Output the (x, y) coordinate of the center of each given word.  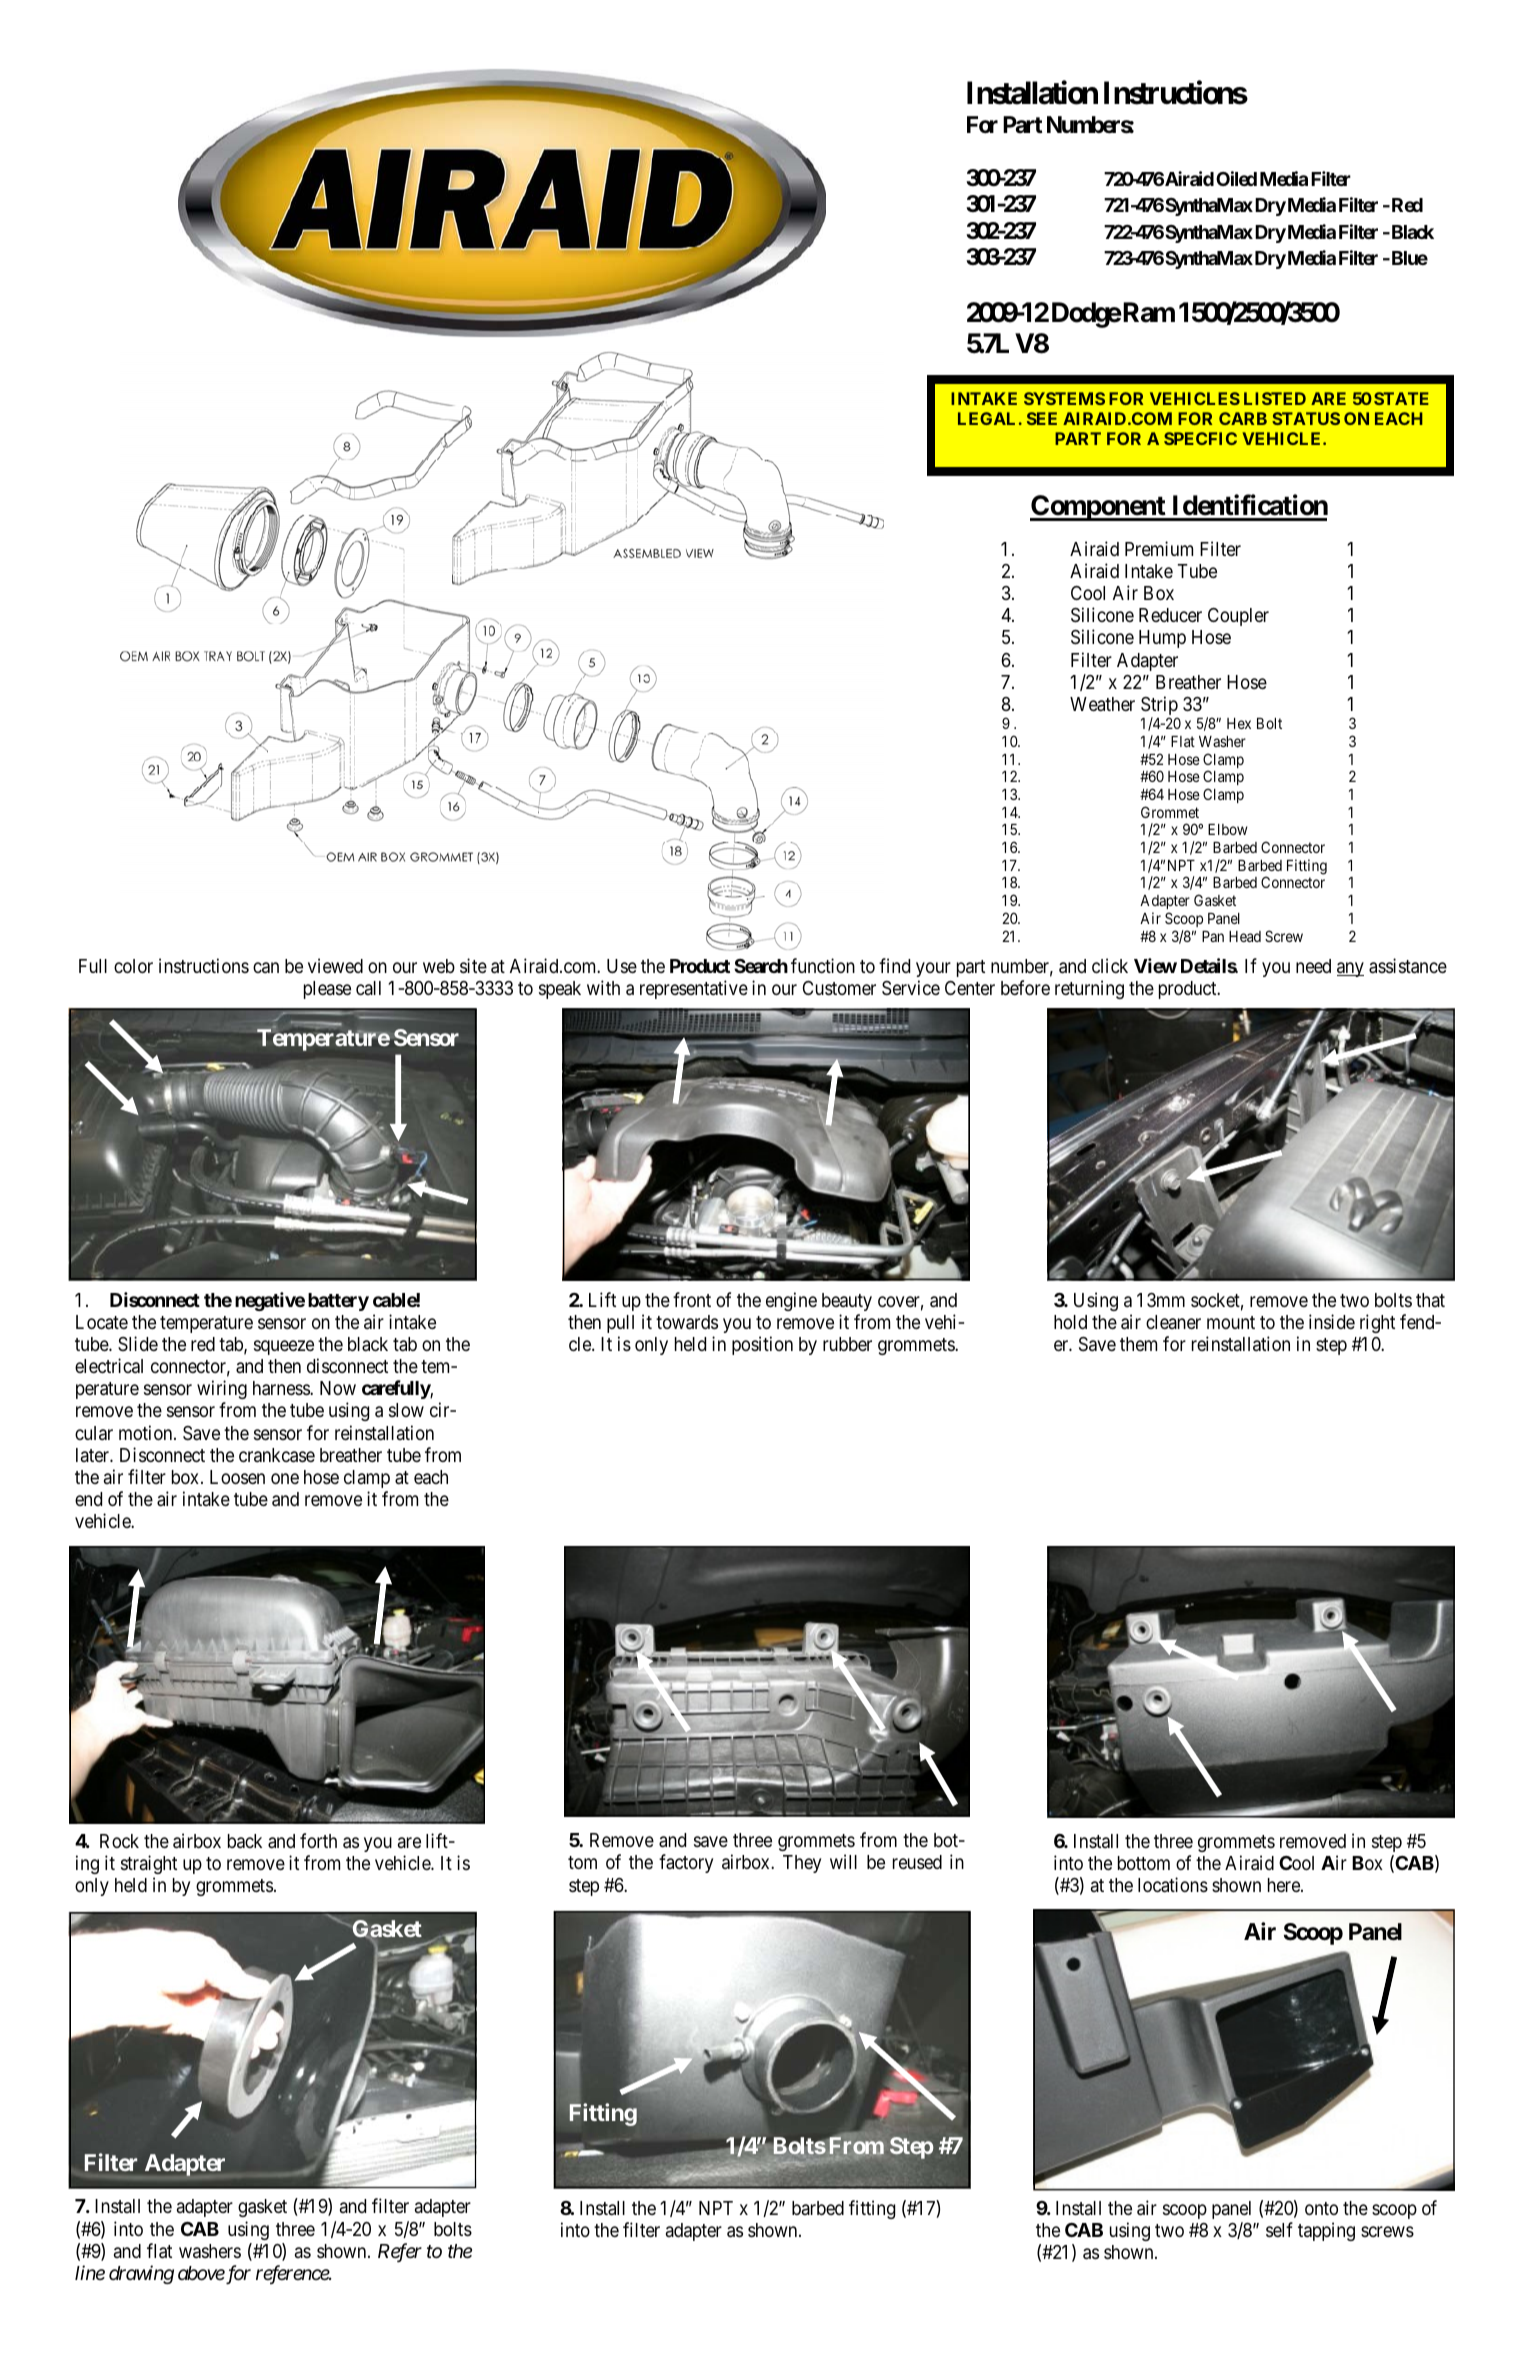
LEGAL (986, 418)
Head (1245, 936)
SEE (1042, 418)
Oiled (1236, 178)
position (762, 1345)
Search (761, 966)
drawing (141, 2274)
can (266, 967)
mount (1231, 1322)
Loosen (237, 1477)
